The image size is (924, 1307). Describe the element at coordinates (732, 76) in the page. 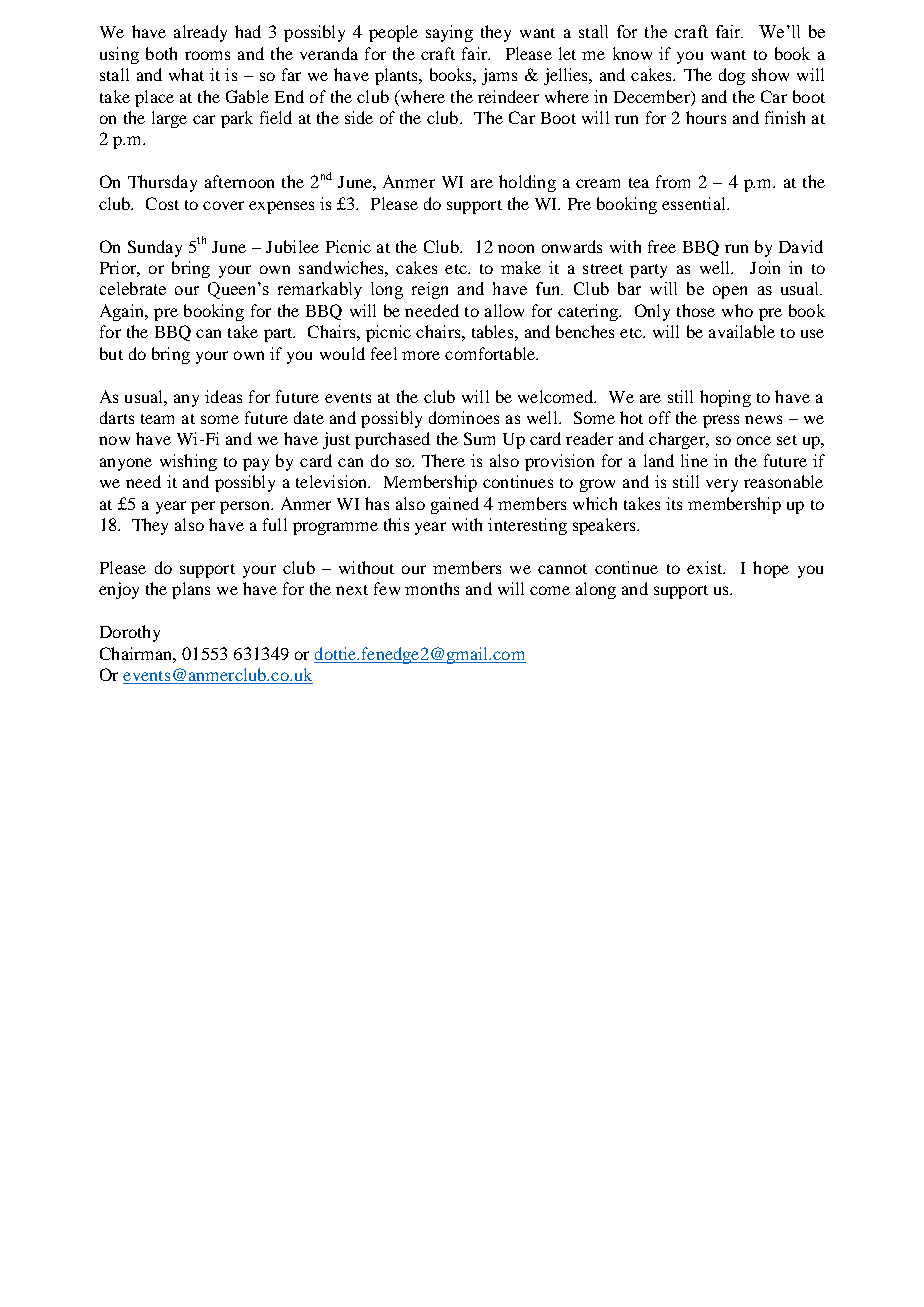

I see `dog` at that location.
